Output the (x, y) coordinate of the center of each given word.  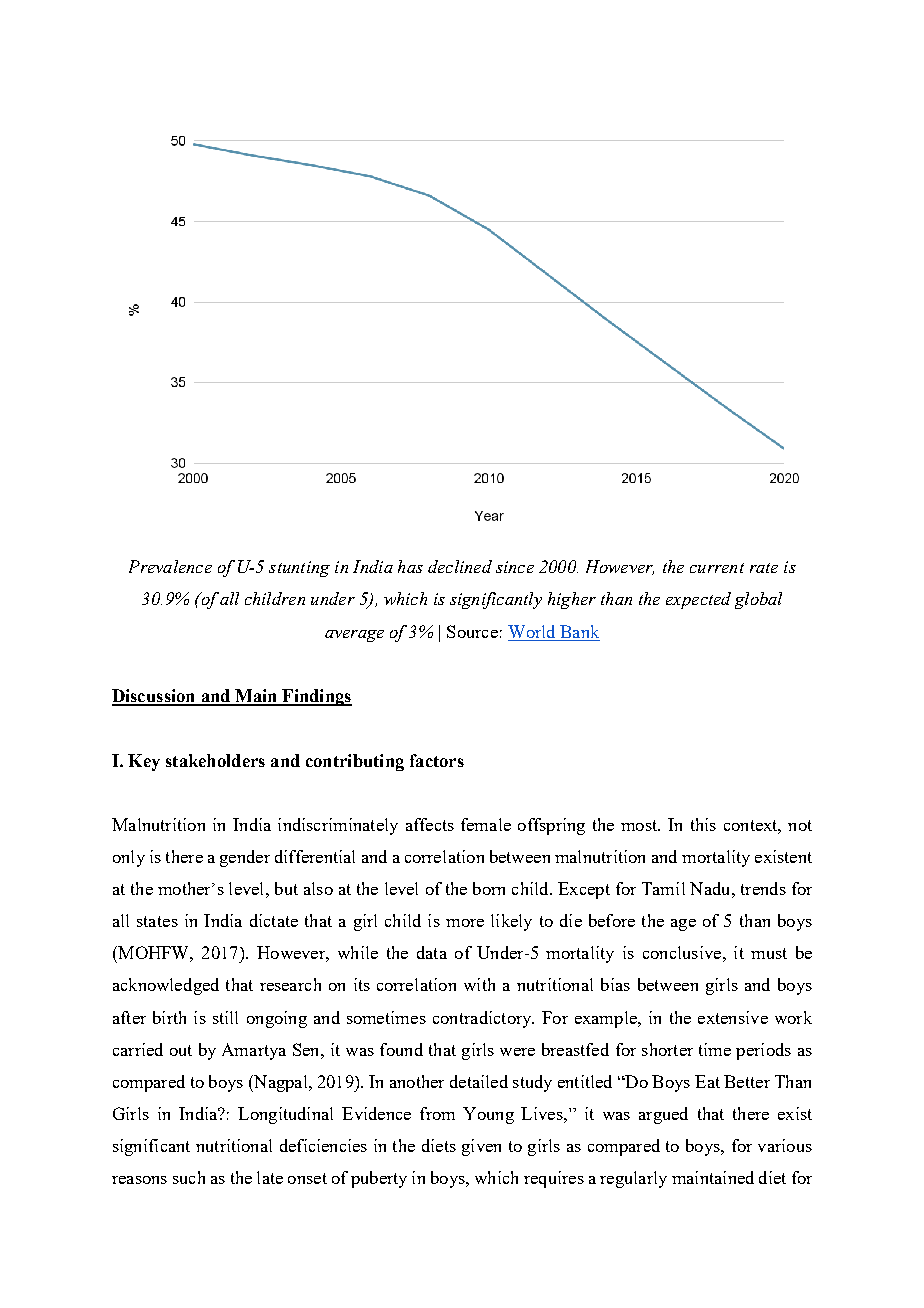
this (703, 824)
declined (460, 566)
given (481, 1147)
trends (763, 888)
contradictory (483, 1019)
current (717, 568)
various (785, 1145)
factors (437, 760)
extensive (733, 1017)
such (189, 1177)
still (225, 1017)
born (489, 888)
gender (245, 858)
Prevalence (170, 566)
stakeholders (215, 760)
